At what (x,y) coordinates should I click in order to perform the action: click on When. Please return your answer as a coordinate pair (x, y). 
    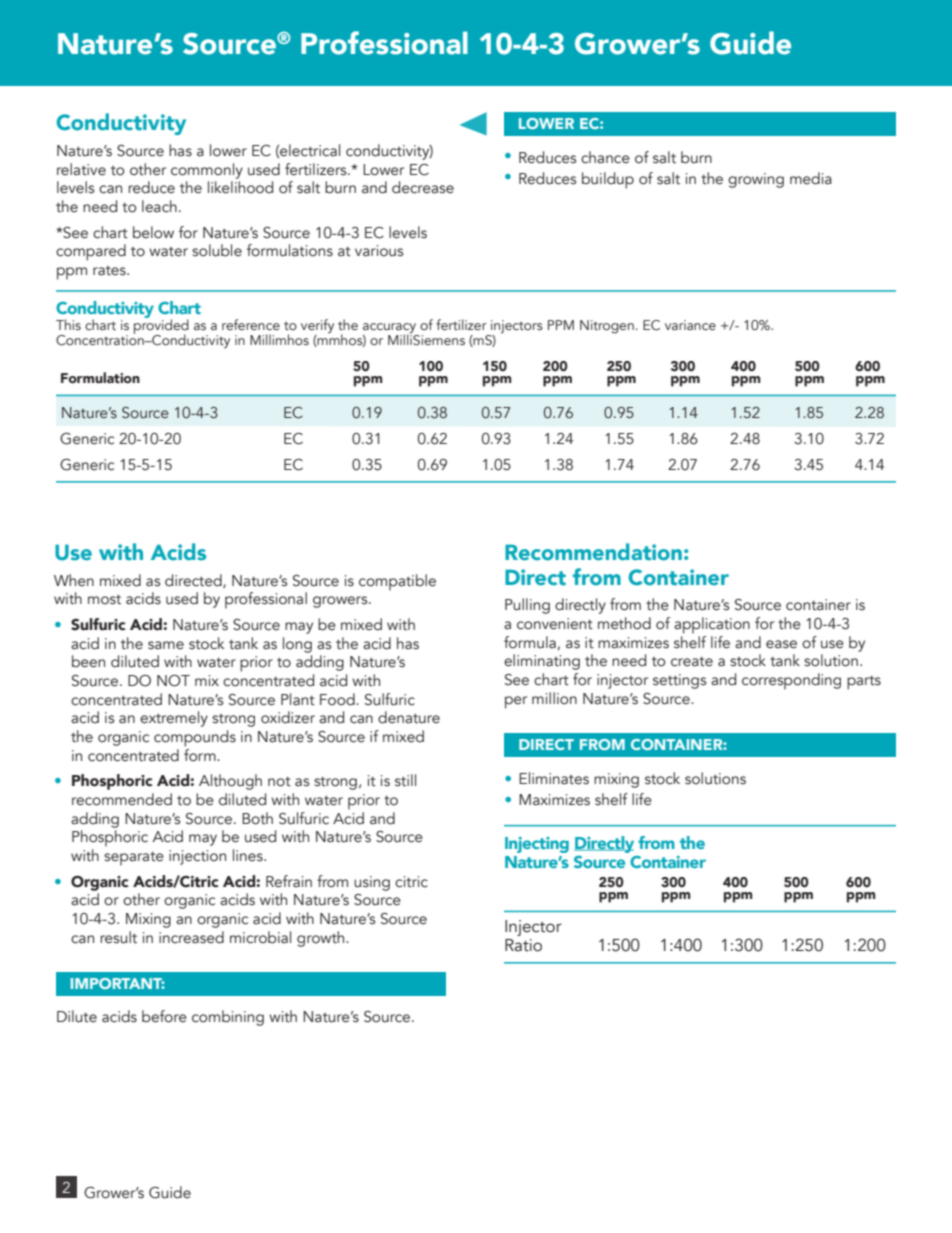
    Looking at the image, I should click on (74, 580).
